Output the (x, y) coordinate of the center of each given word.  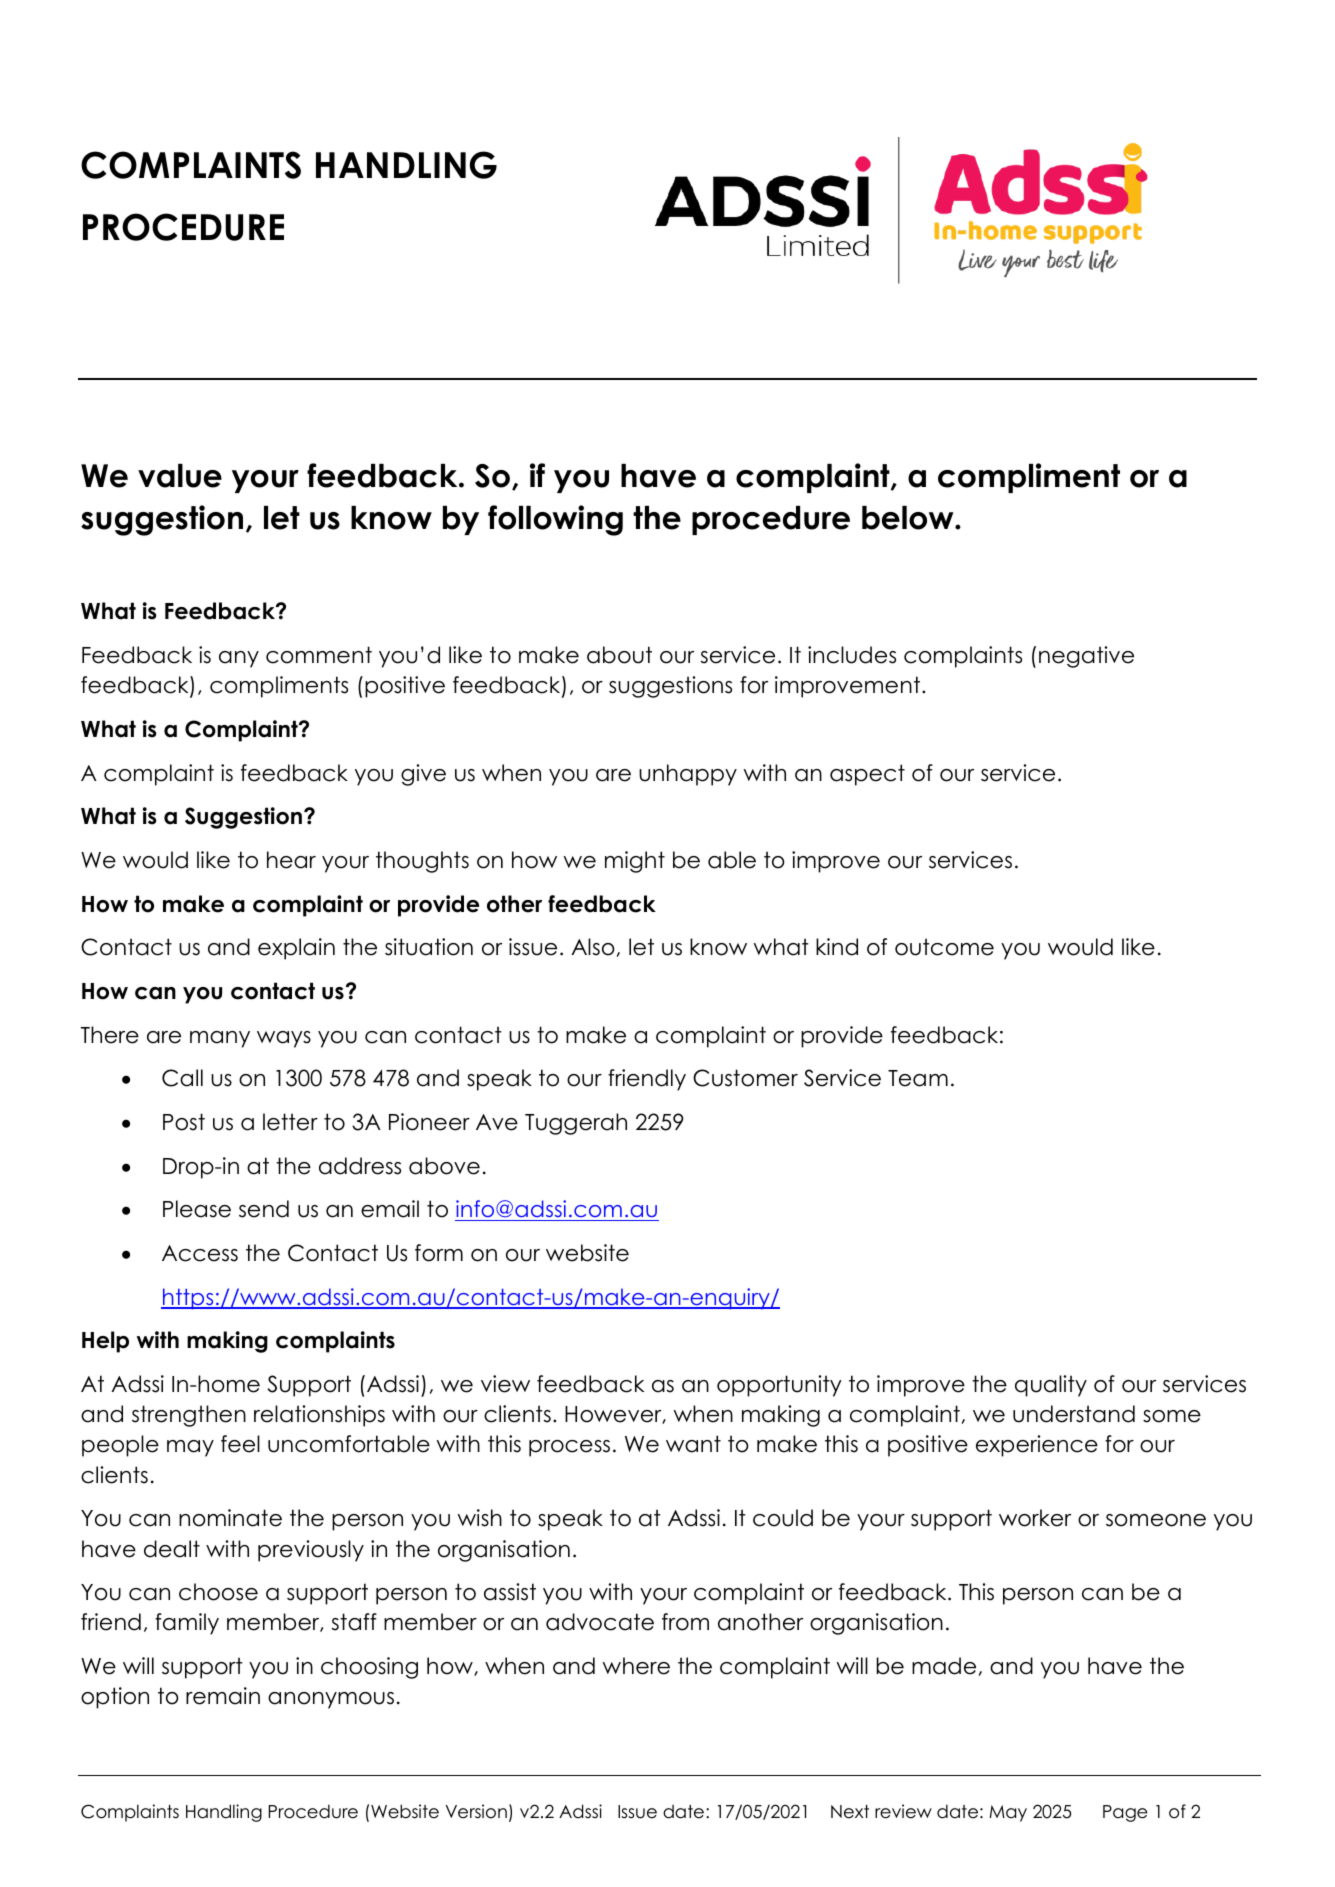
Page (1125, 1813)
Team (918, 1078)
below (909, 518)
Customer (745, 1078)
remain (223, 1696)
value (180, 476)
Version (476, 1811)
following (555, 520)
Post (184, 1122)
